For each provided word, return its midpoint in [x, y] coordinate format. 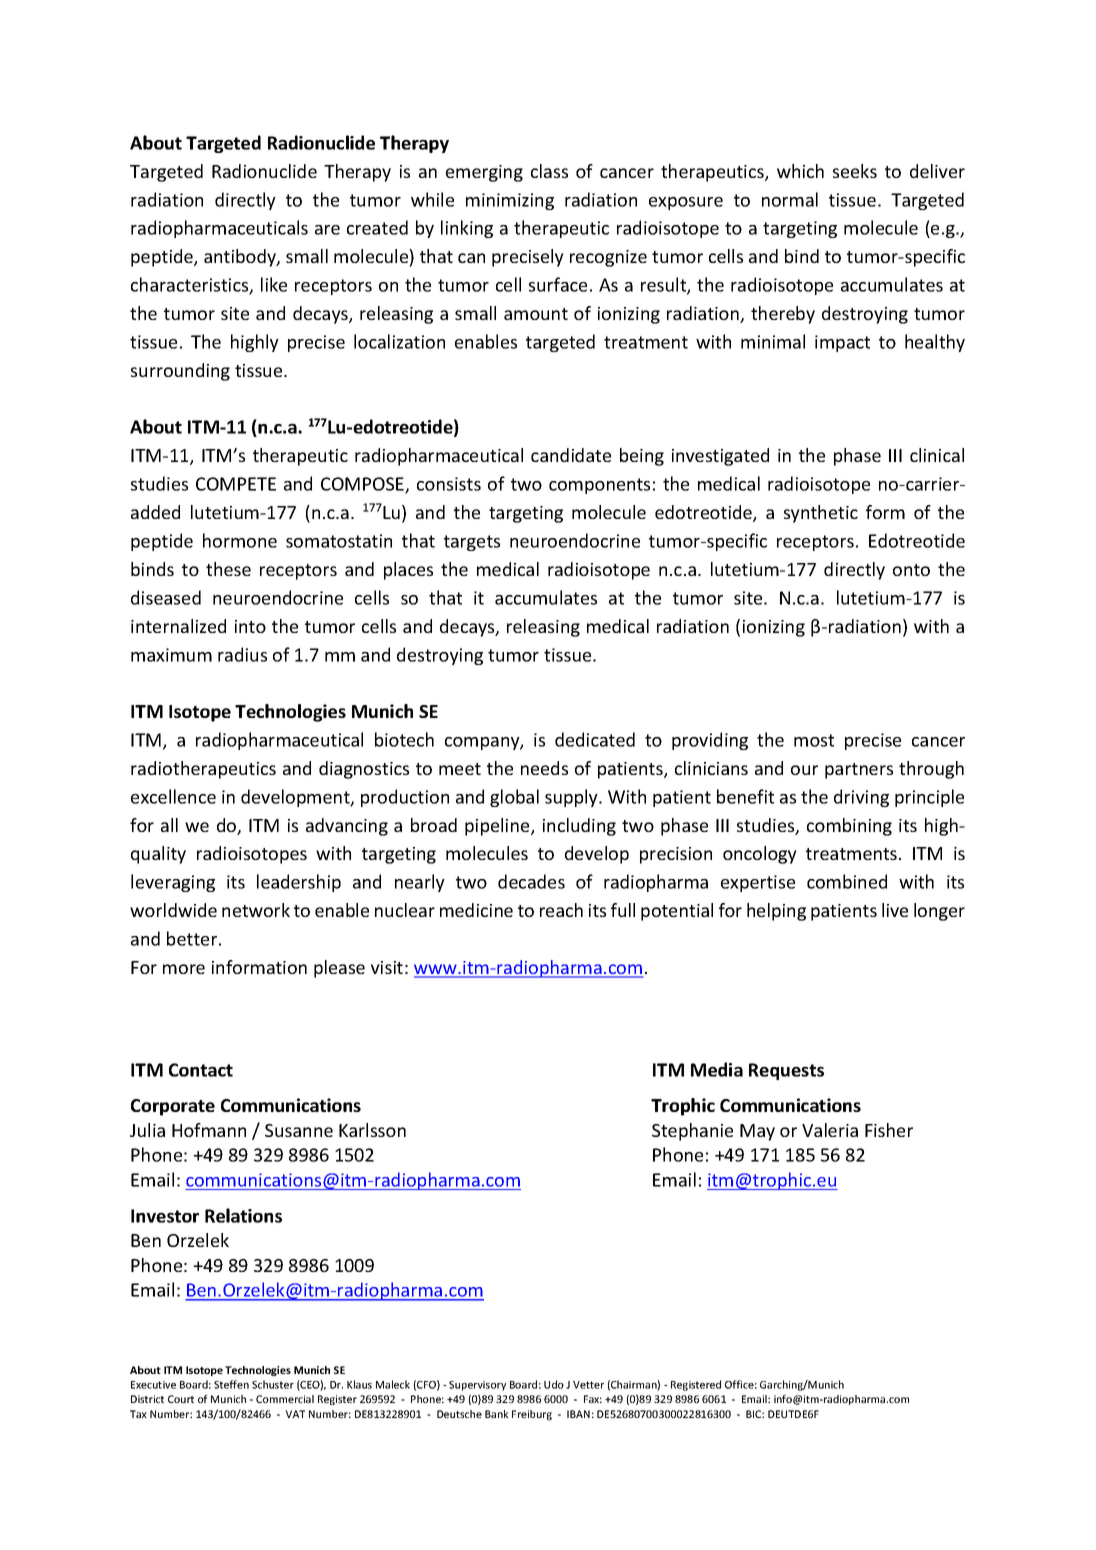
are [327, 230]
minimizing [510, 201]
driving [861, 798]
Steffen [231, 1384]
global [514, 798]
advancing [347, 827]
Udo [554, 1384]
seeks [855, 171]
